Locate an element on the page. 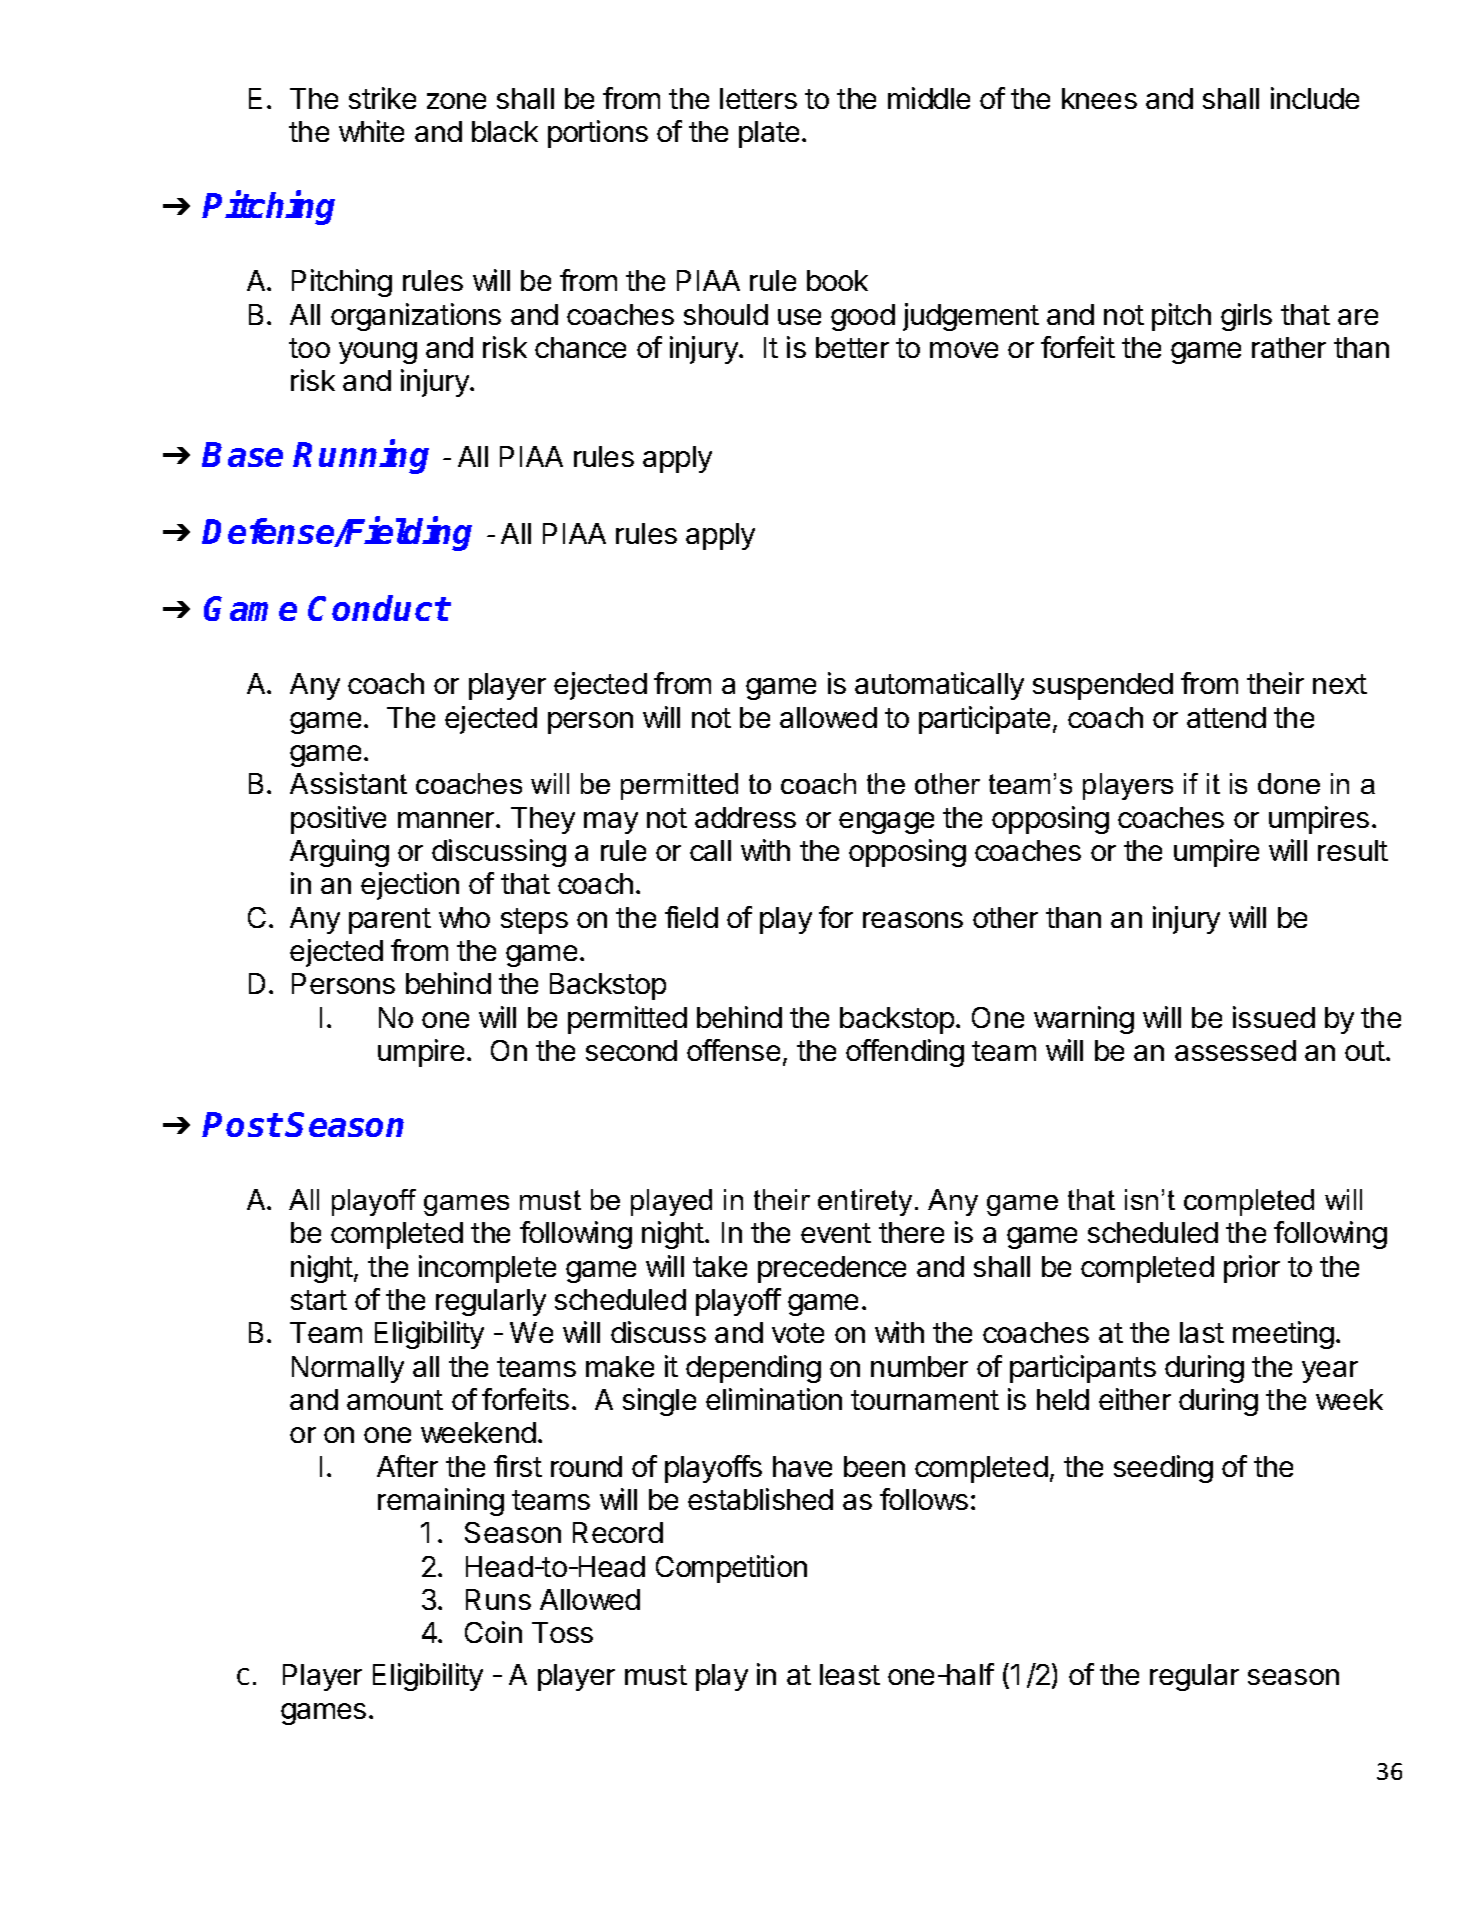 This page has width=1478, height=1912. Running is located at coordinates (361, 457).
